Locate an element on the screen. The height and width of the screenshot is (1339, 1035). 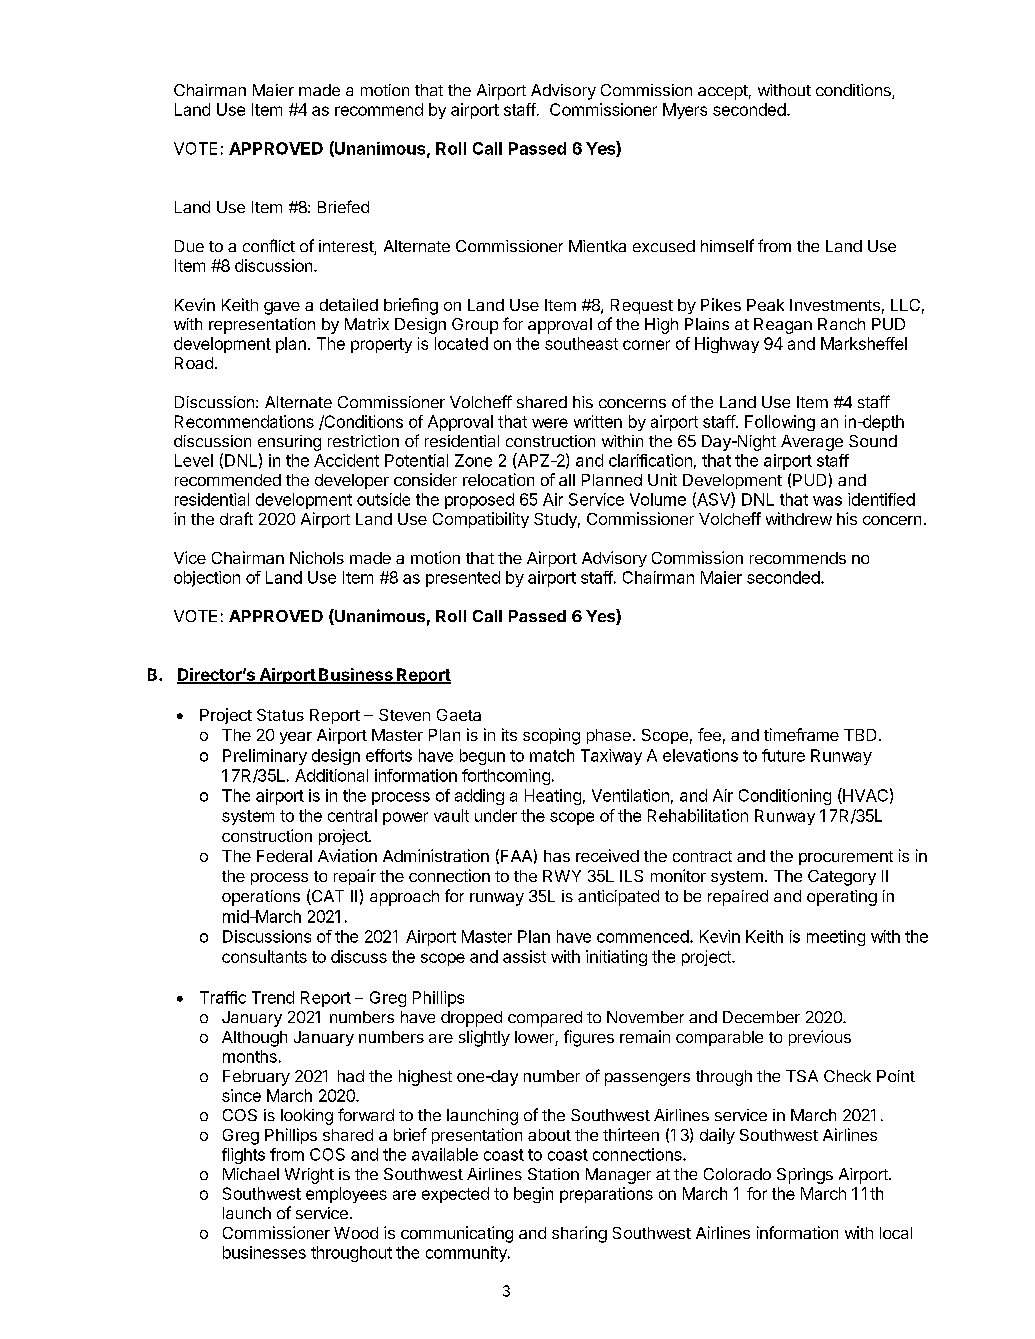
accept is located at coordinates (723, 92).
